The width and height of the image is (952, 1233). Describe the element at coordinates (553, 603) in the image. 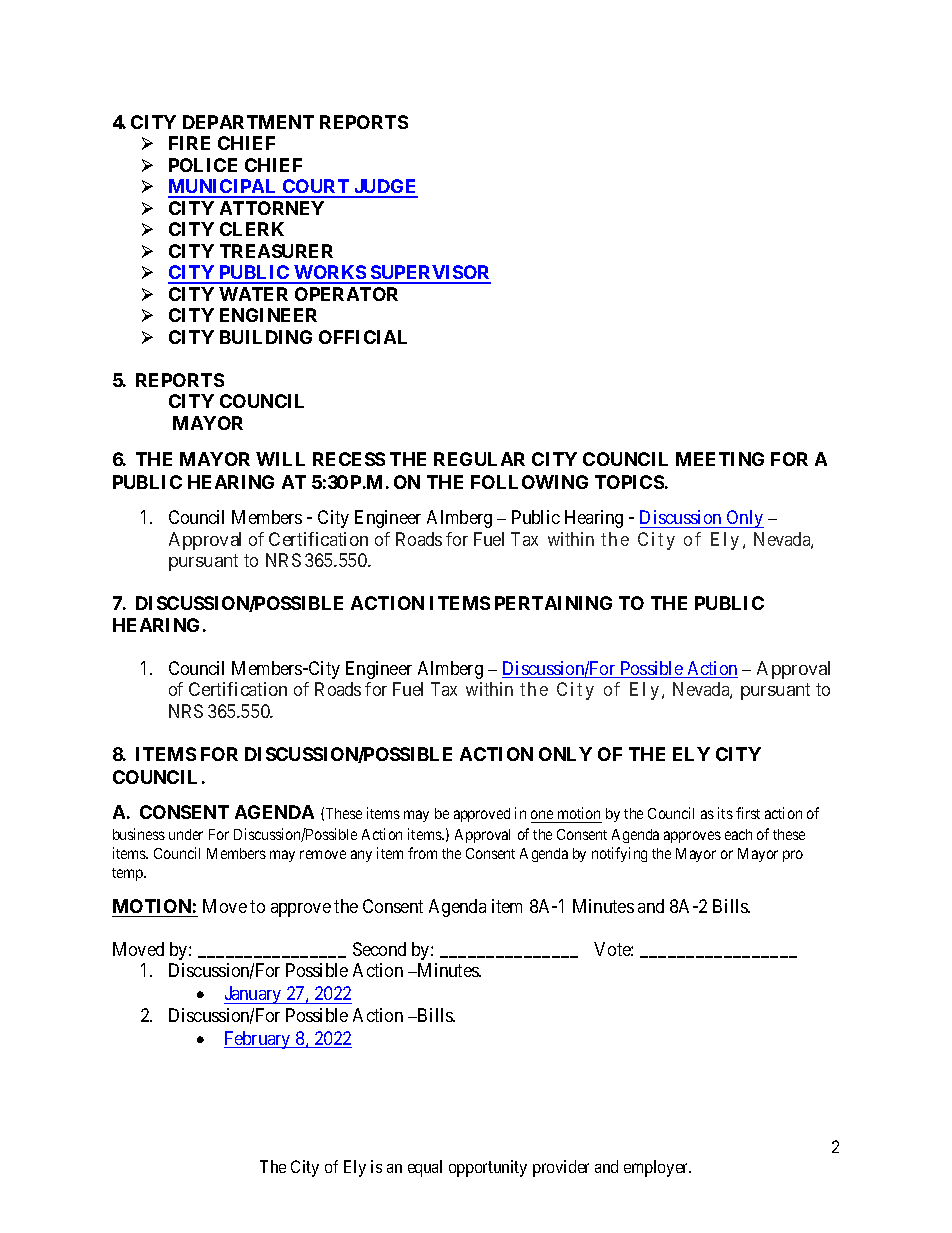

I see `PERTAINING` at that location.
